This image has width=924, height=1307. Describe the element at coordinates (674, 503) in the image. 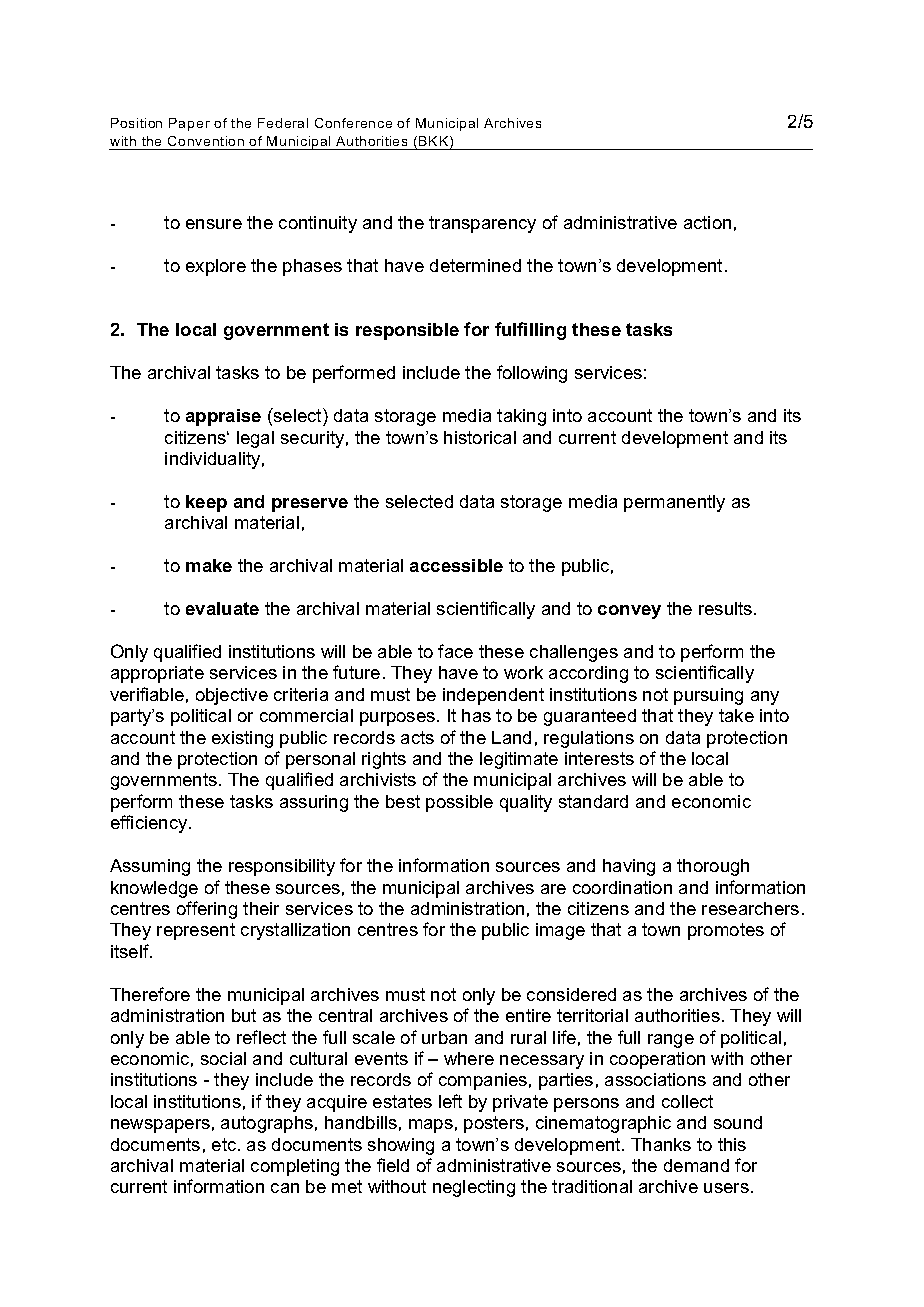

I see `permanently` at that location.
